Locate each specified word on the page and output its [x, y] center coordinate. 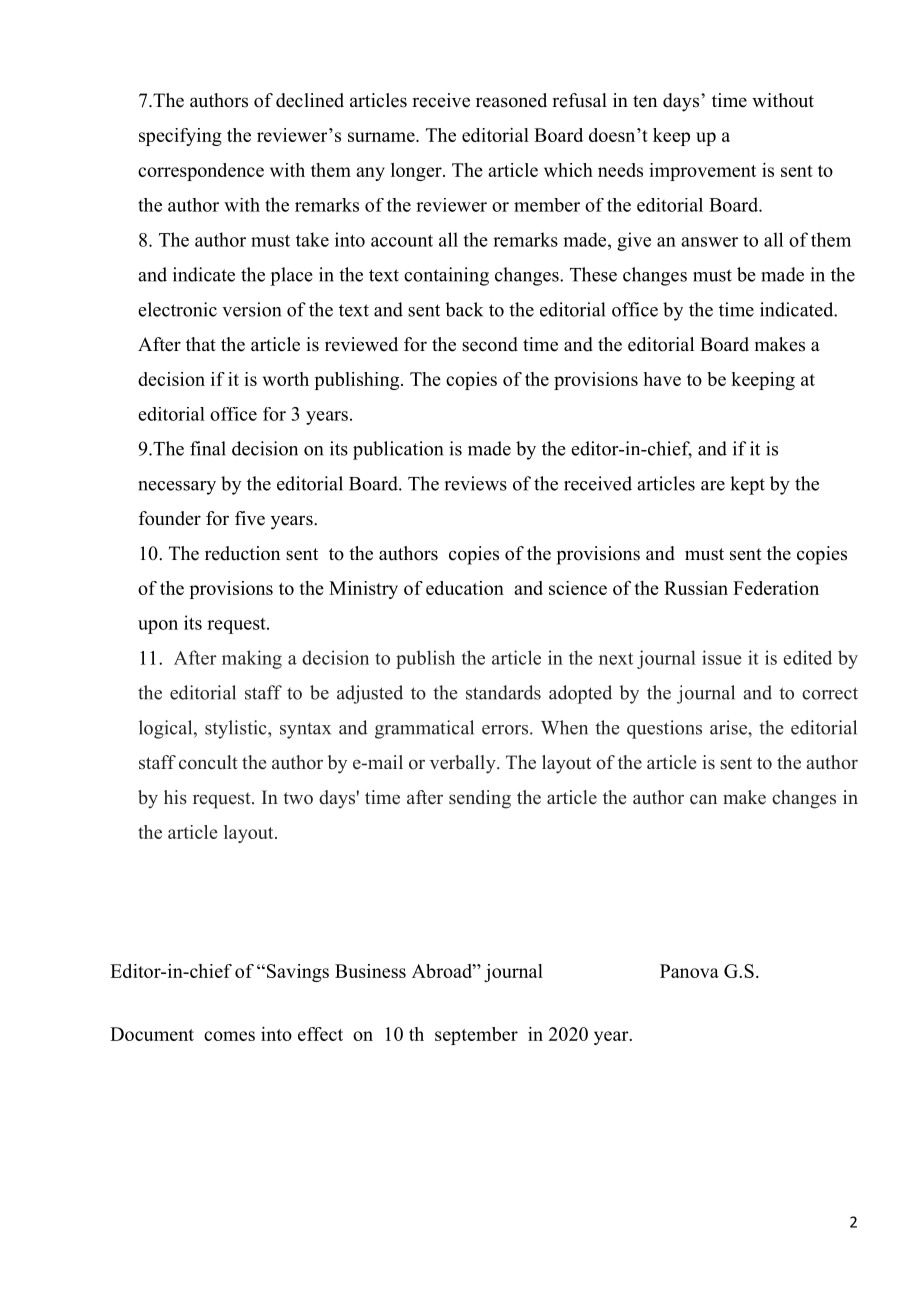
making [252, 659]
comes [229, 1036]
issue [722, 657]
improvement [702, 172]
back [464, 309]
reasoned [511, 100]
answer [709, 242]
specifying [180, 137]
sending [480, 799]
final [208, 448]
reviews [475, 483]
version [251, 309]
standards [503, 692]
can [703, 799]
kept [747, 485]
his [175, 797]
